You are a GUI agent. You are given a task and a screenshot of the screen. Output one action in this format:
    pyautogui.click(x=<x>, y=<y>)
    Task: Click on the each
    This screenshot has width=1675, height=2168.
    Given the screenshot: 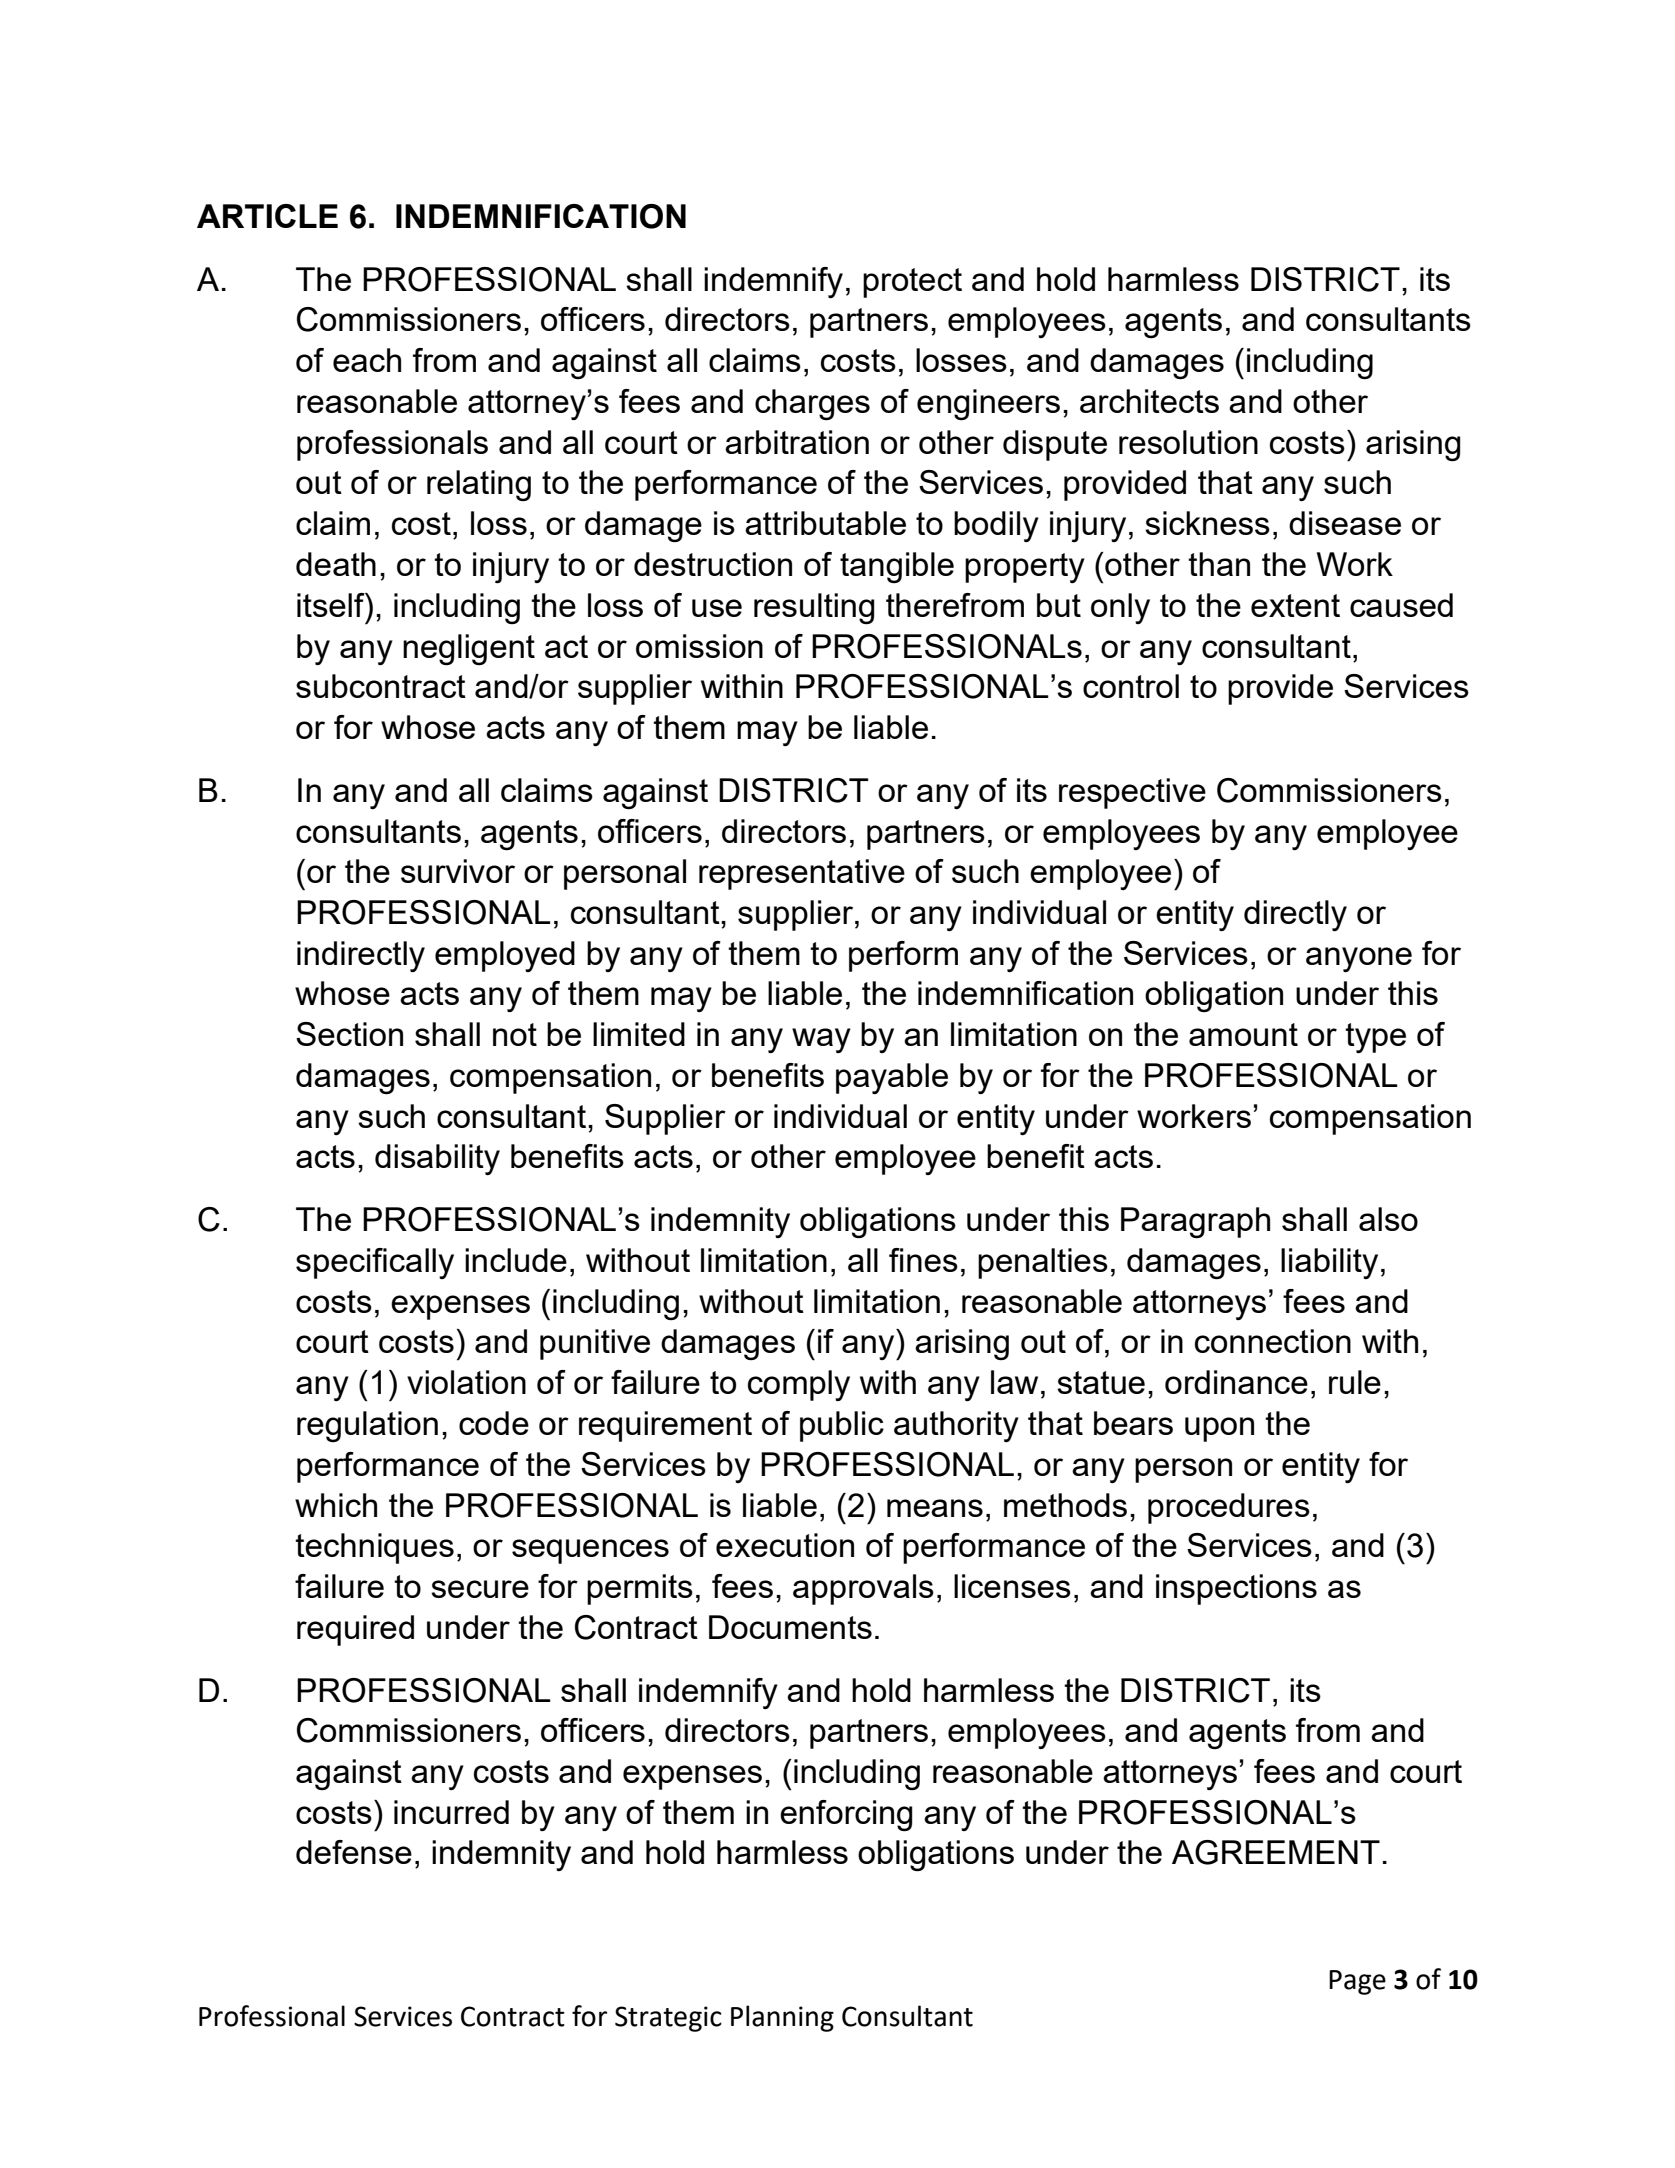 What is the action you would take?
    pyautogui.click(x=367, y=360)
